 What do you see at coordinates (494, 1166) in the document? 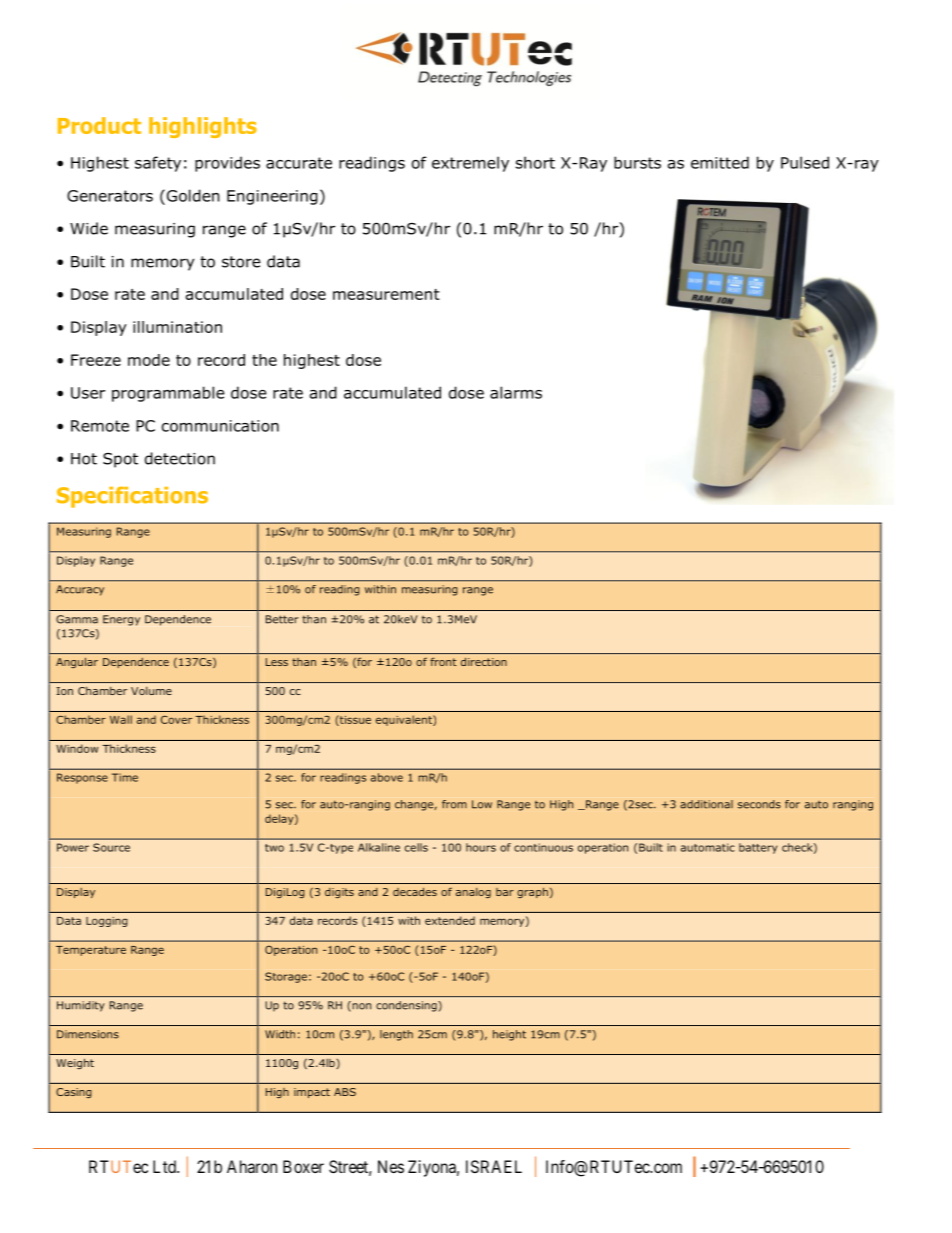
I see `ISRAEL` at bounding box center [494, 1166].
